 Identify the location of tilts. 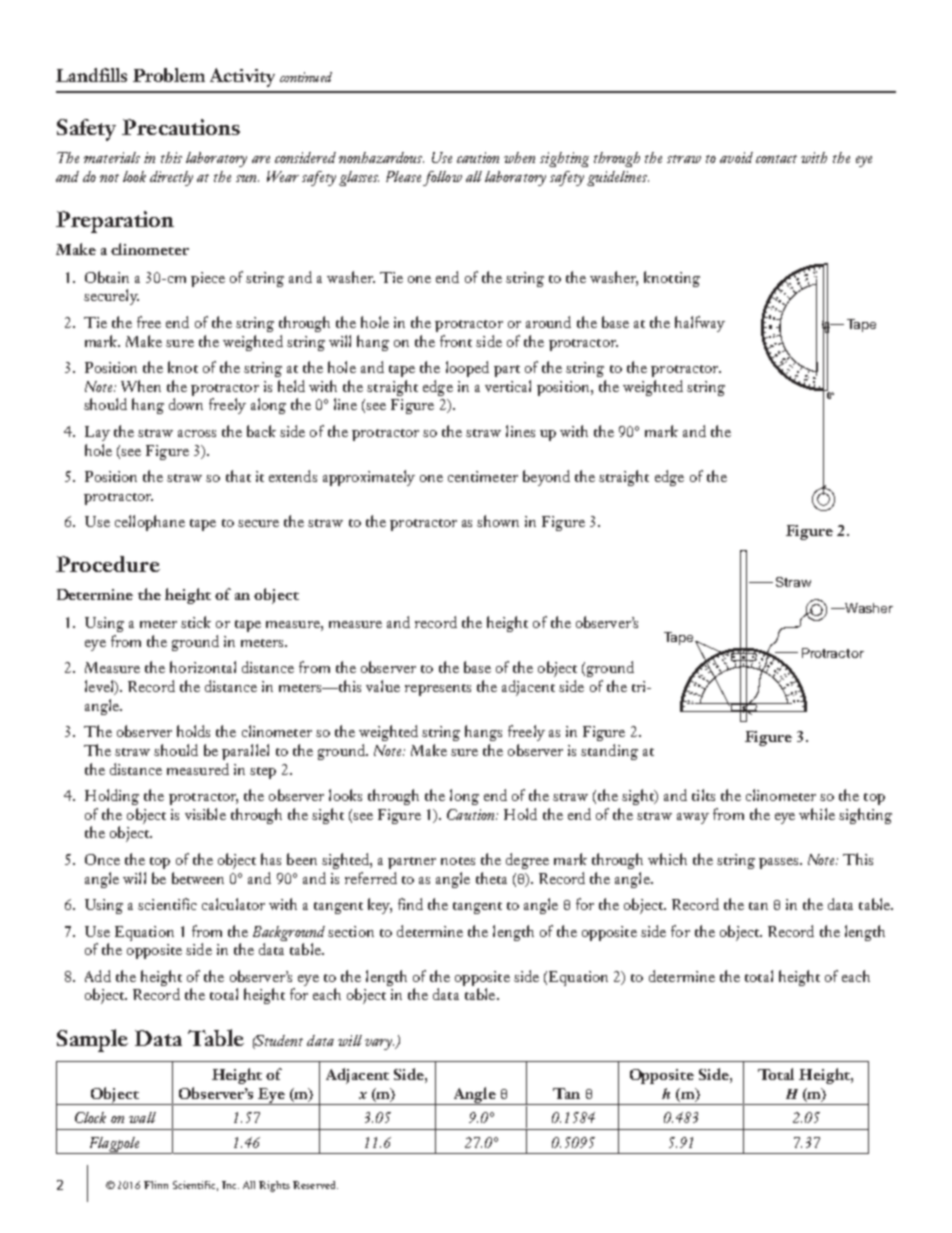
(703, 795).
